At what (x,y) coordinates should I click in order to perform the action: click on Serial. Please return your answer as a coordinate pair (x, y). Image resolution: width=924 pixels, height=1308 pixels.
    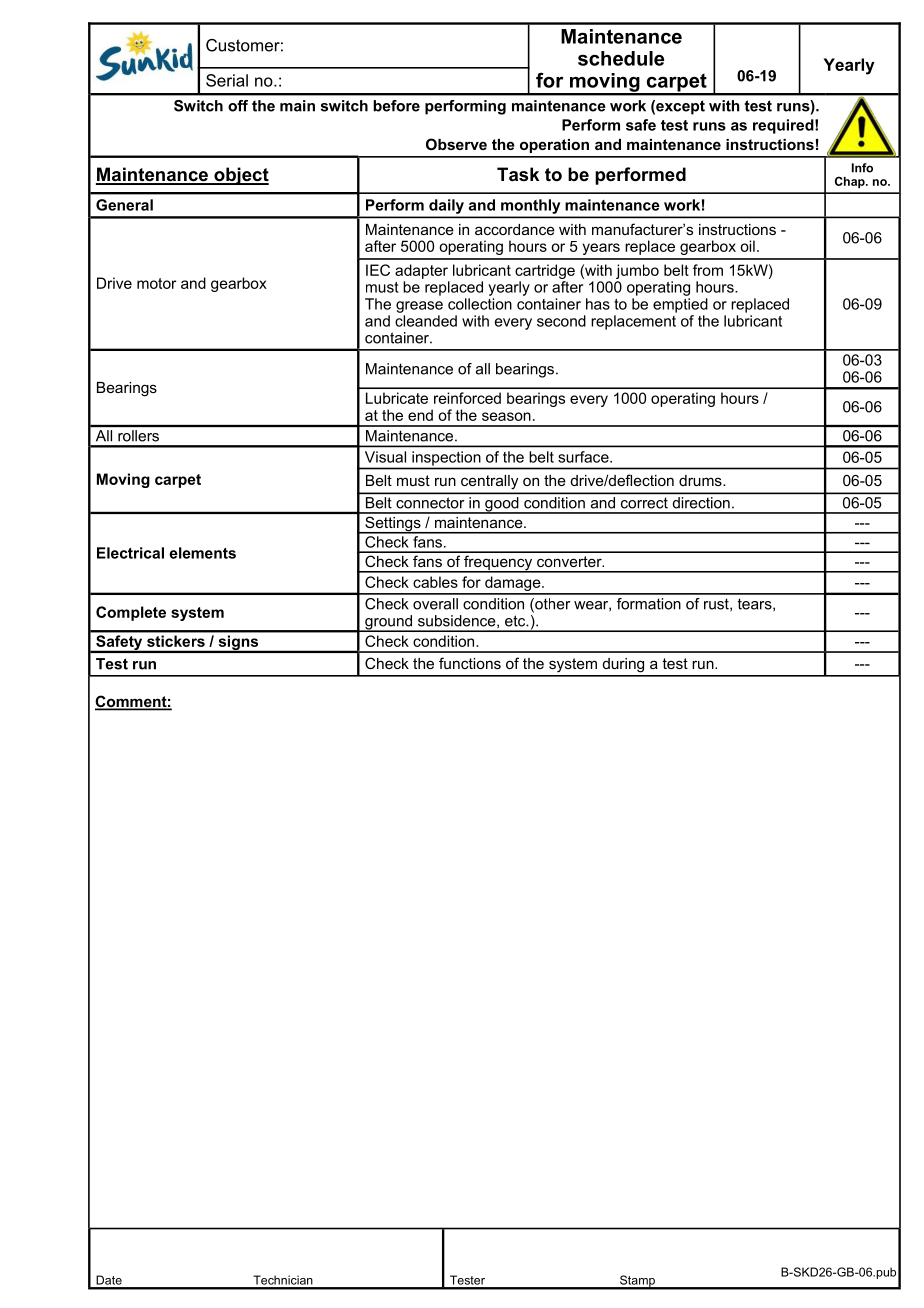
    Looking at the image, I should click on (227, 80).
